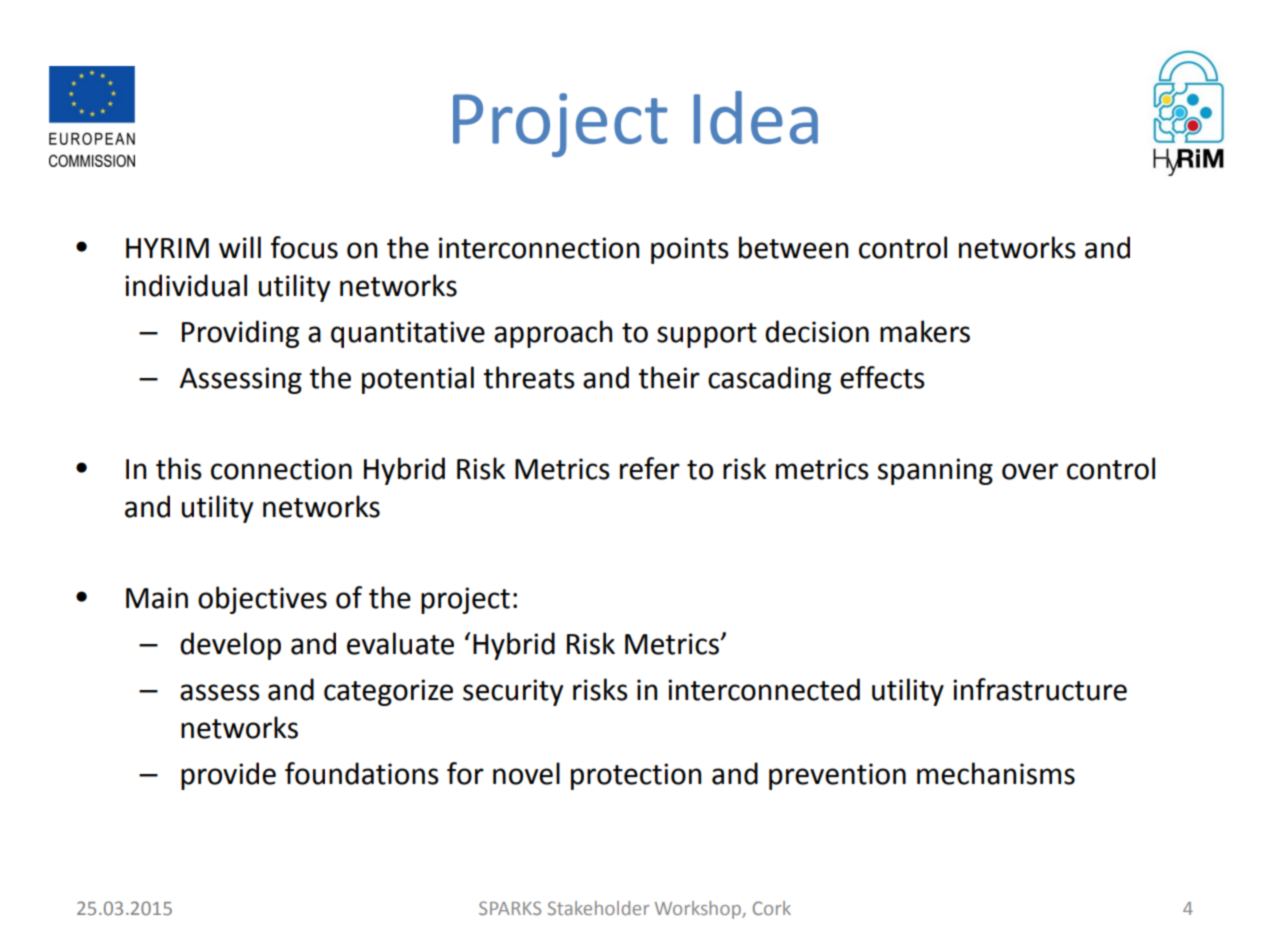 This screenshot has width=1270, height=952. Describe the element at coordinates (230, 646) in the screenshot. I see `develop` at that location.
